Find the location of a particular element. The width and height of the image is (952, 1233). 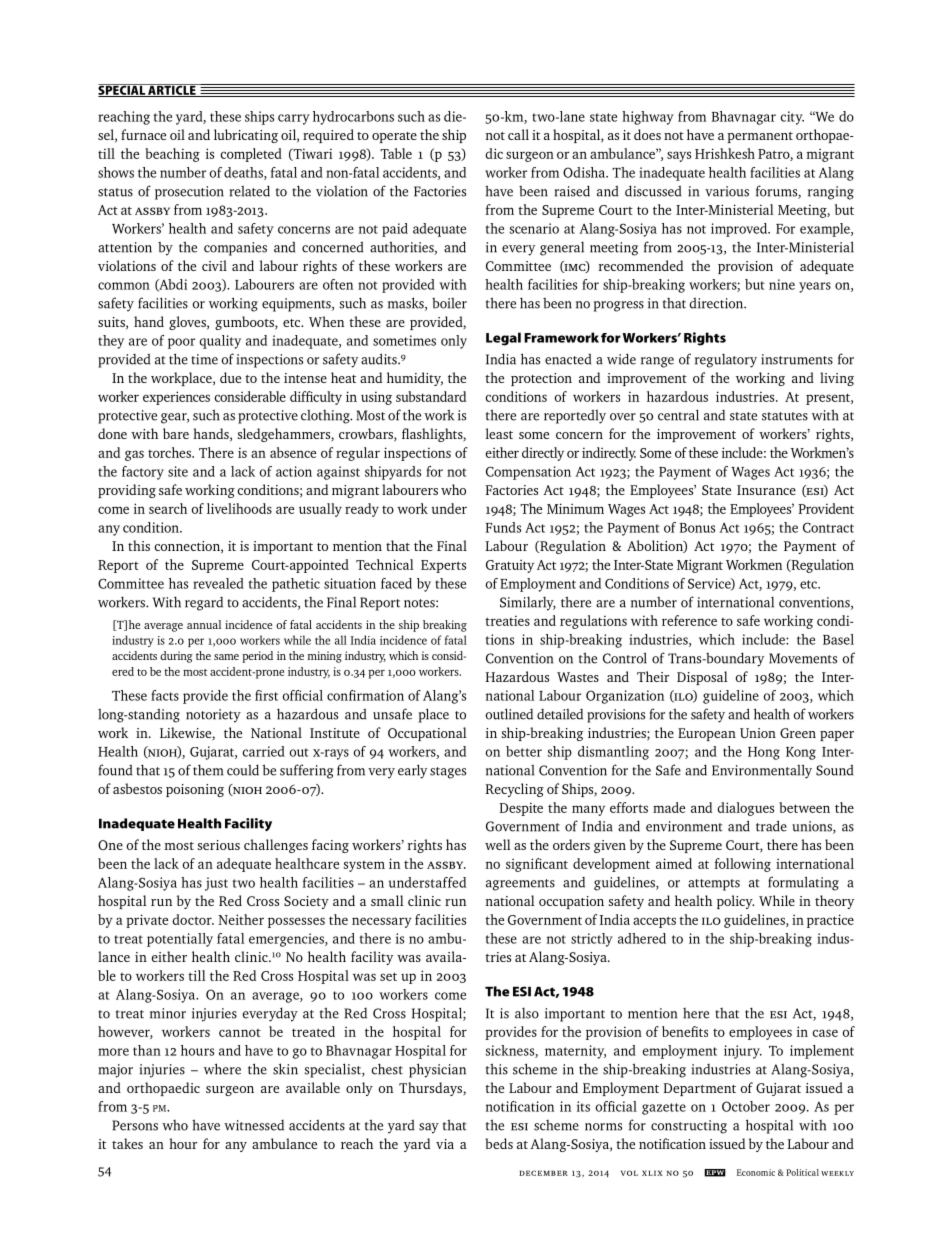

regulatory is located at coordinates (726, 360).
